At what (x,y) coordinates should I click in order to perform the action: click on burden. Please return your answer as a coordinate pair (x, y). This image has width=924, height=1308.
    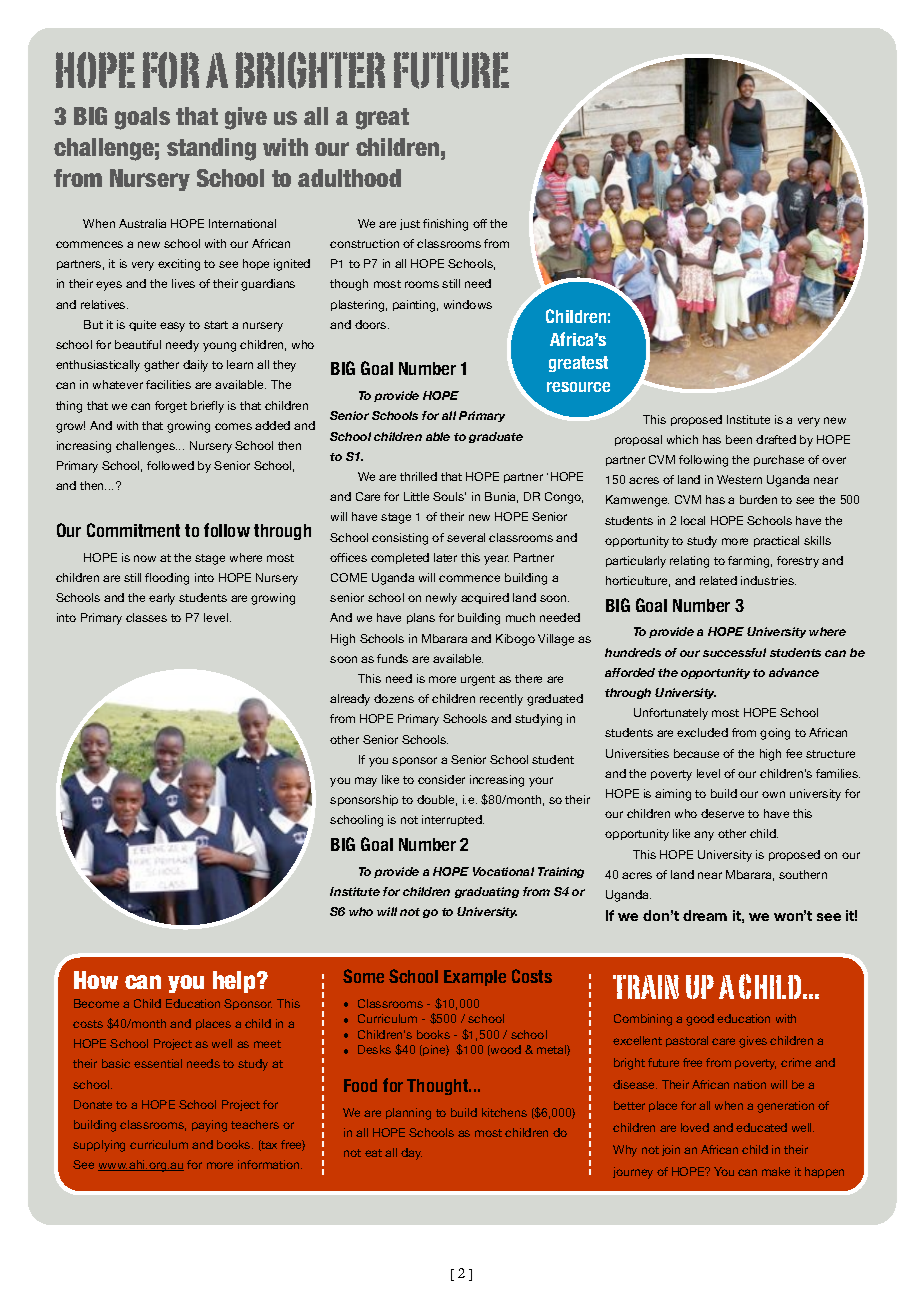
    Looking at the image, I should click on (758, 499).
